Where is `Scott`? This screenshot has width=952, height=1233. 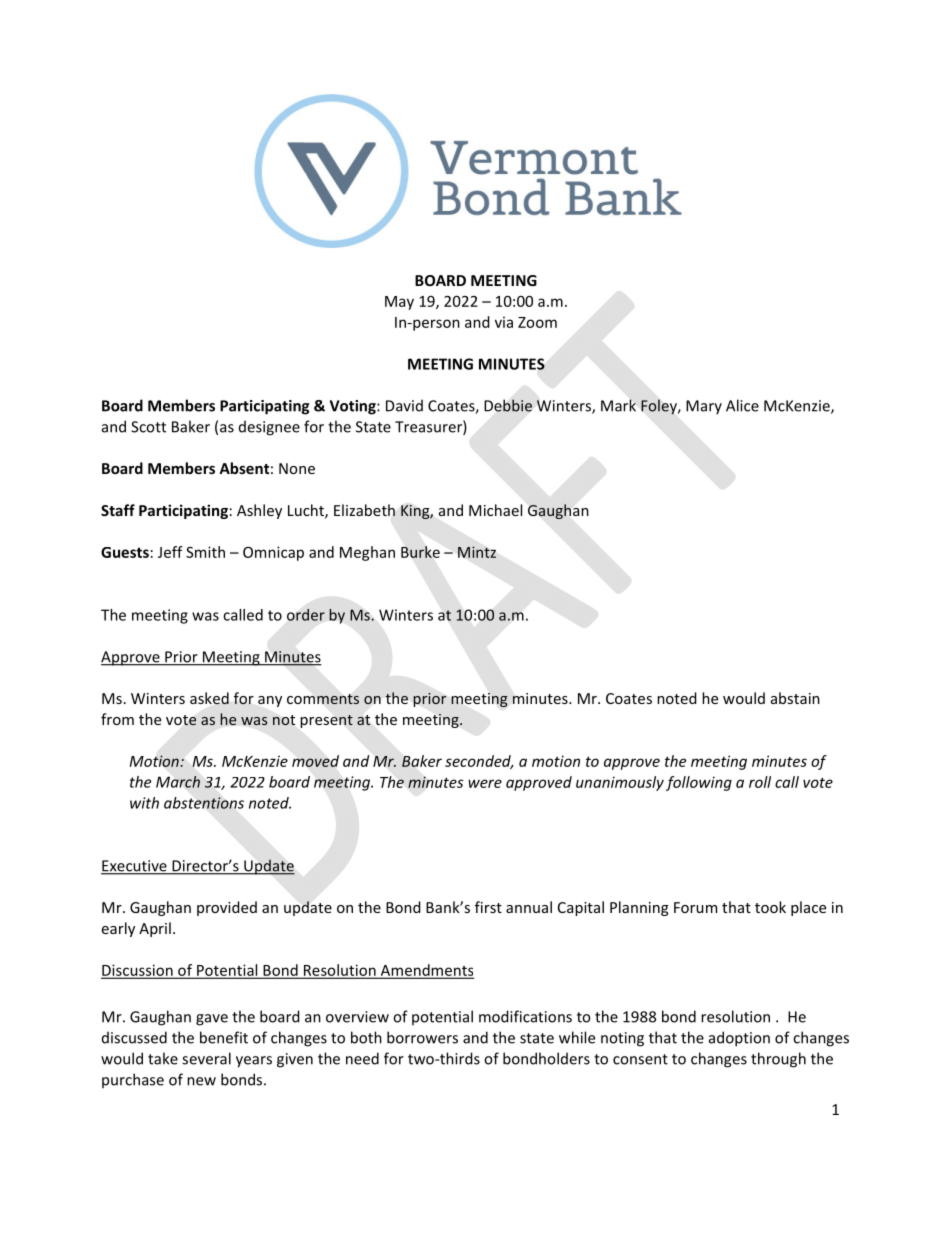
Scott is located at coordinates (148, 427).
